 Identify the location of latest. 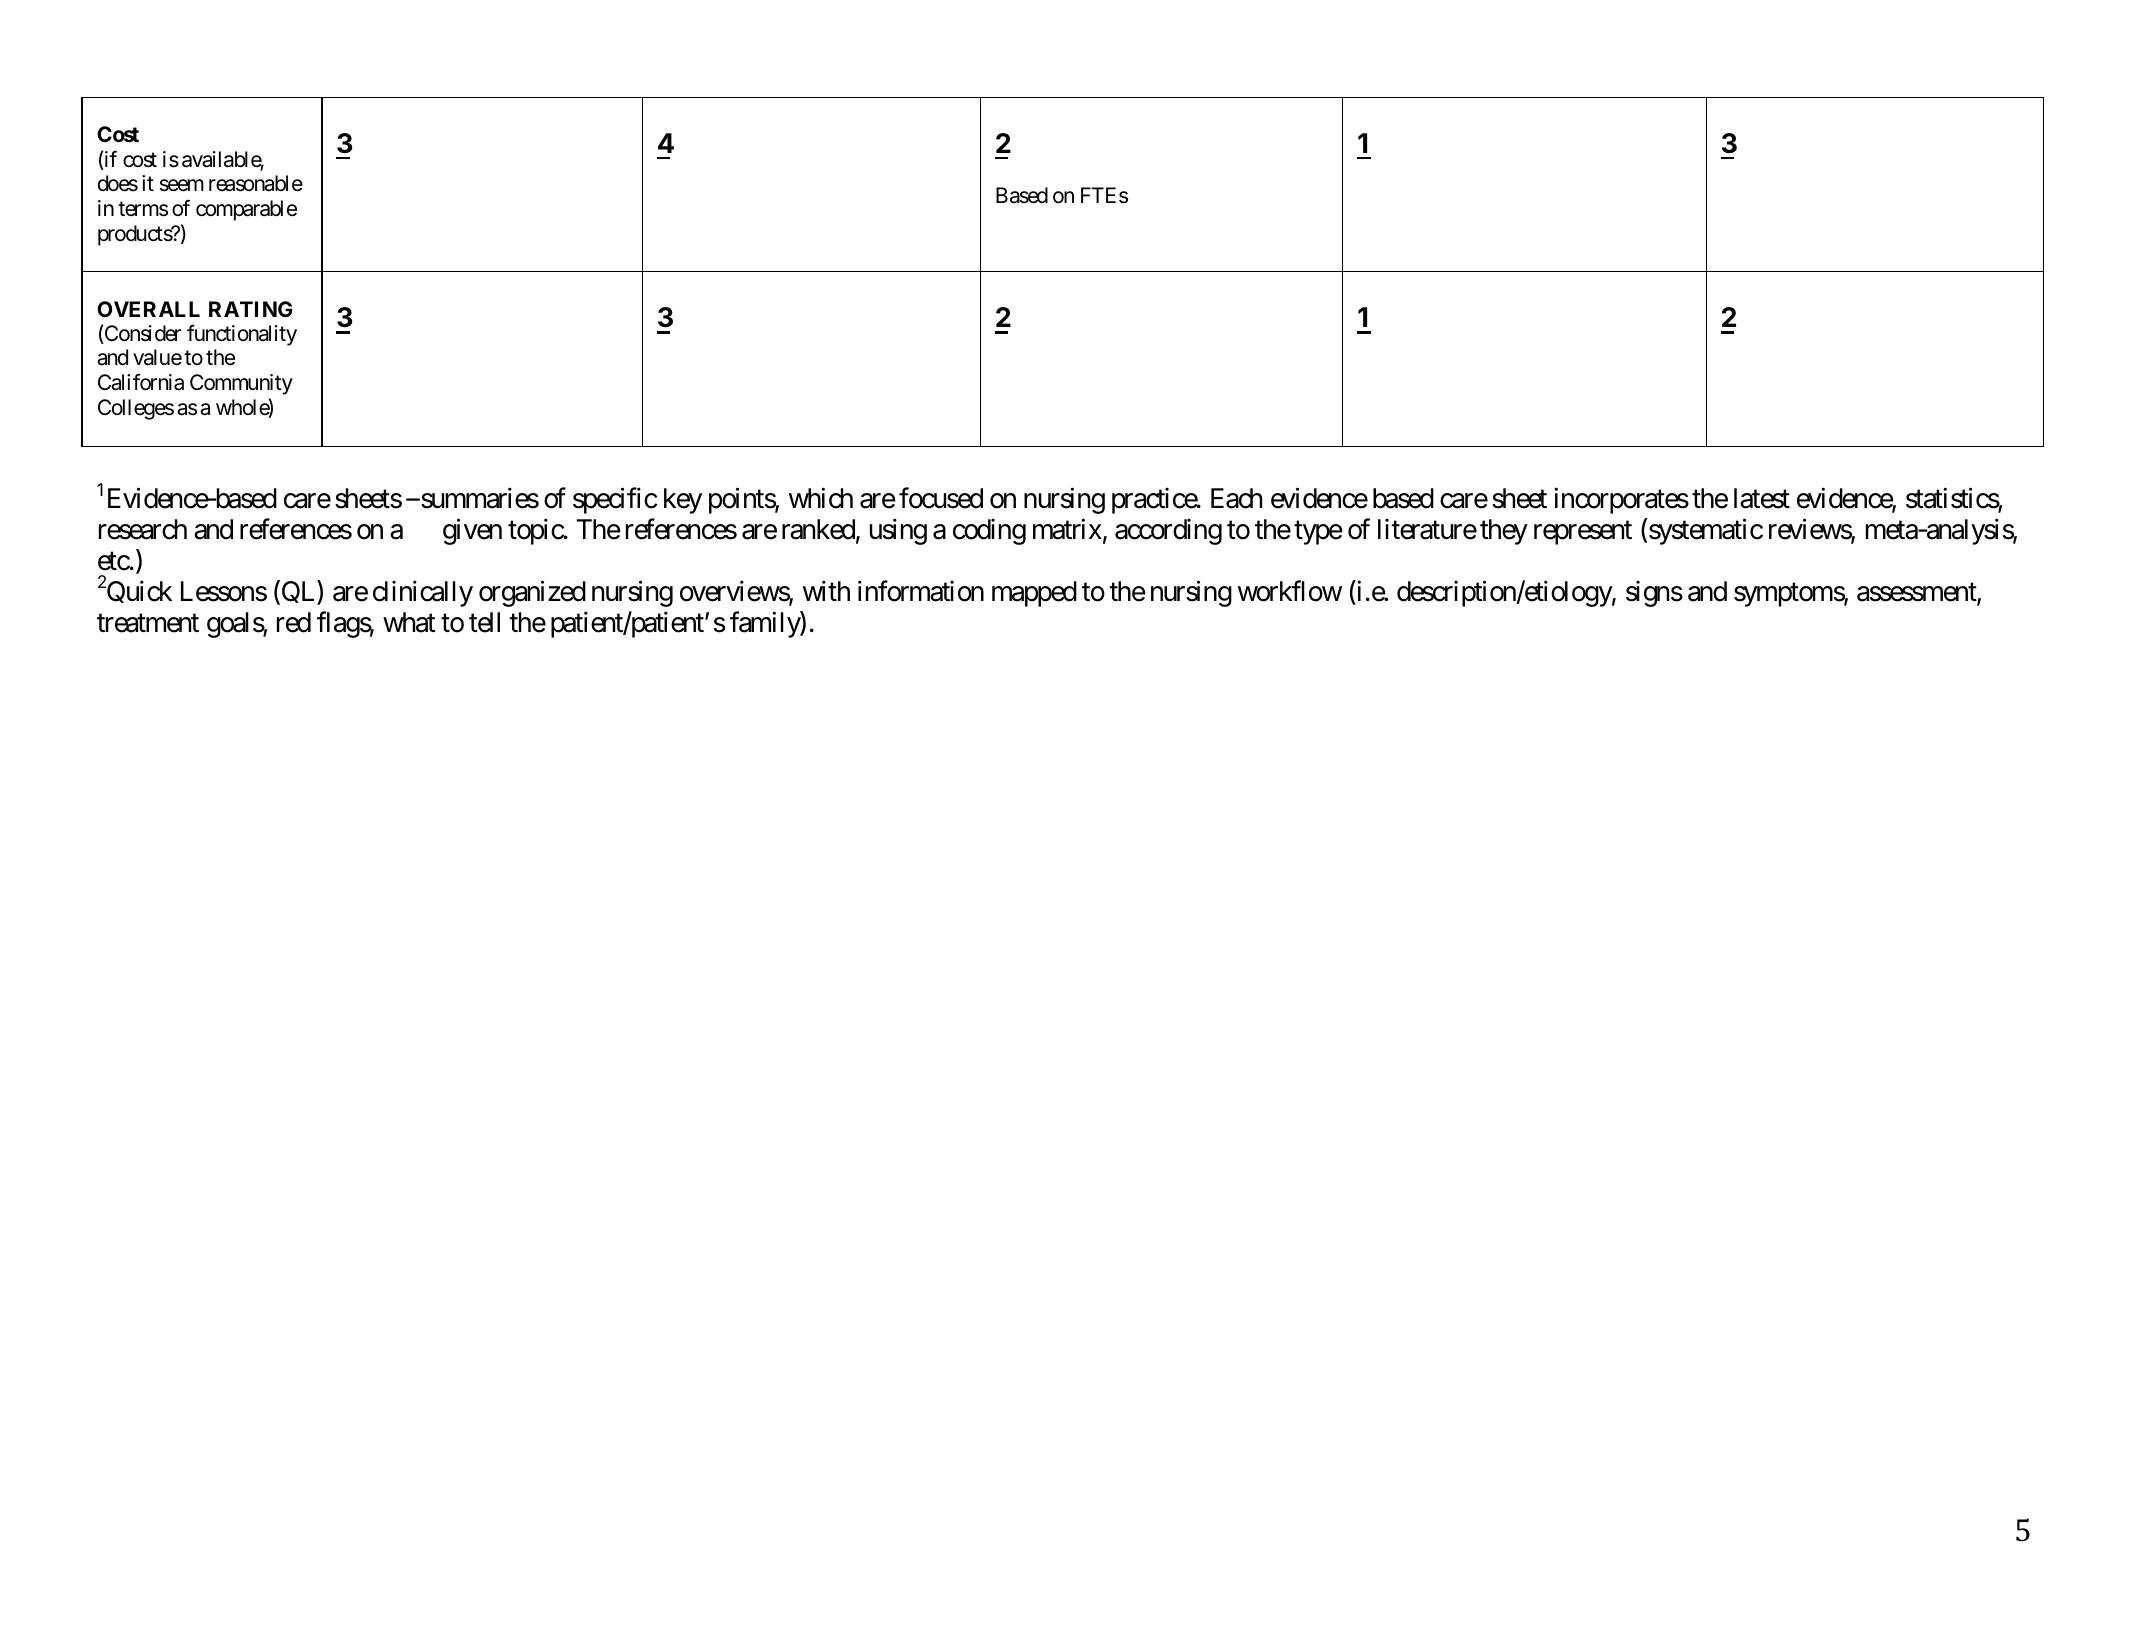
(1762, 498).
